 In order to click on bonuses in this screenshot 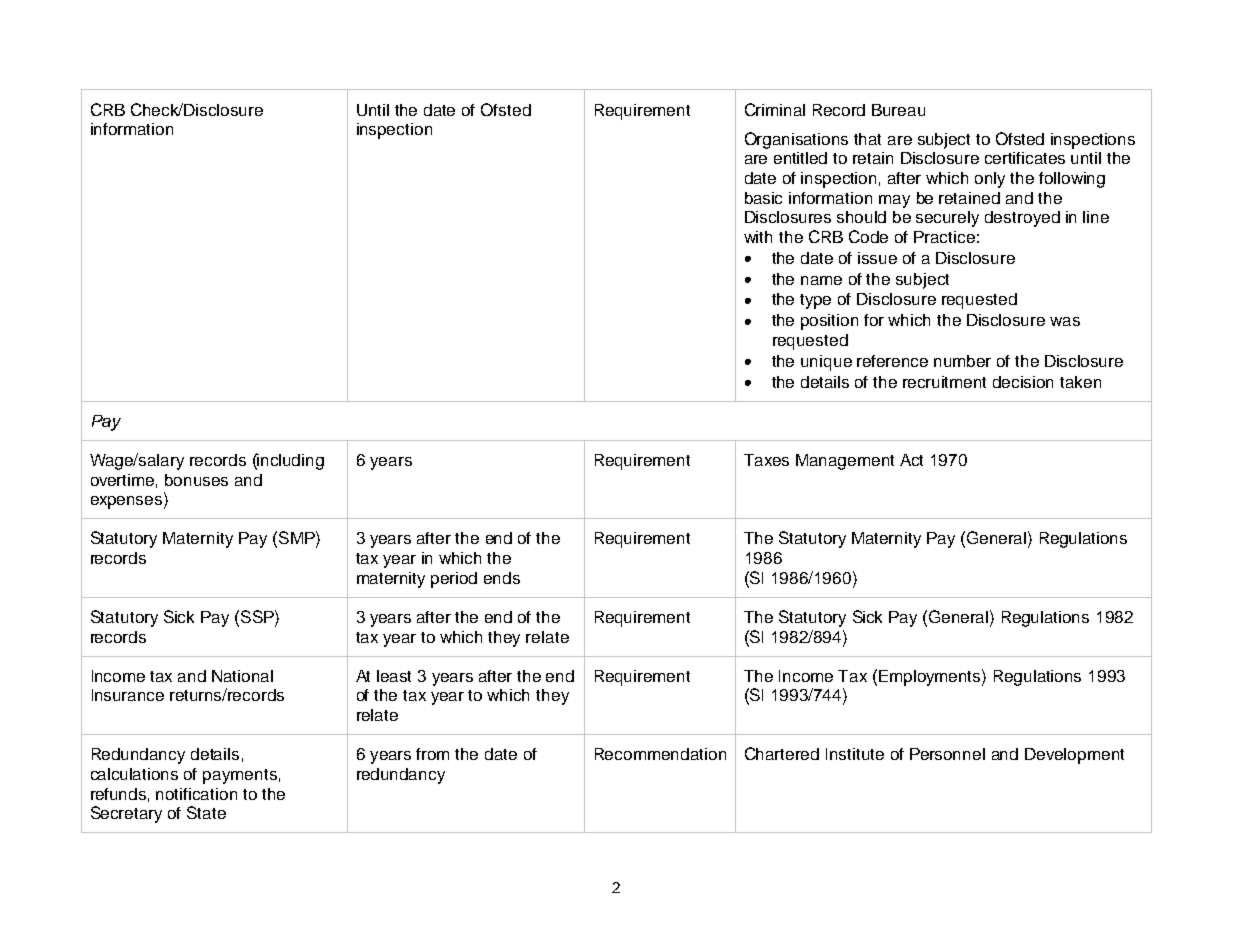, I will do `click(196, 480)`.
